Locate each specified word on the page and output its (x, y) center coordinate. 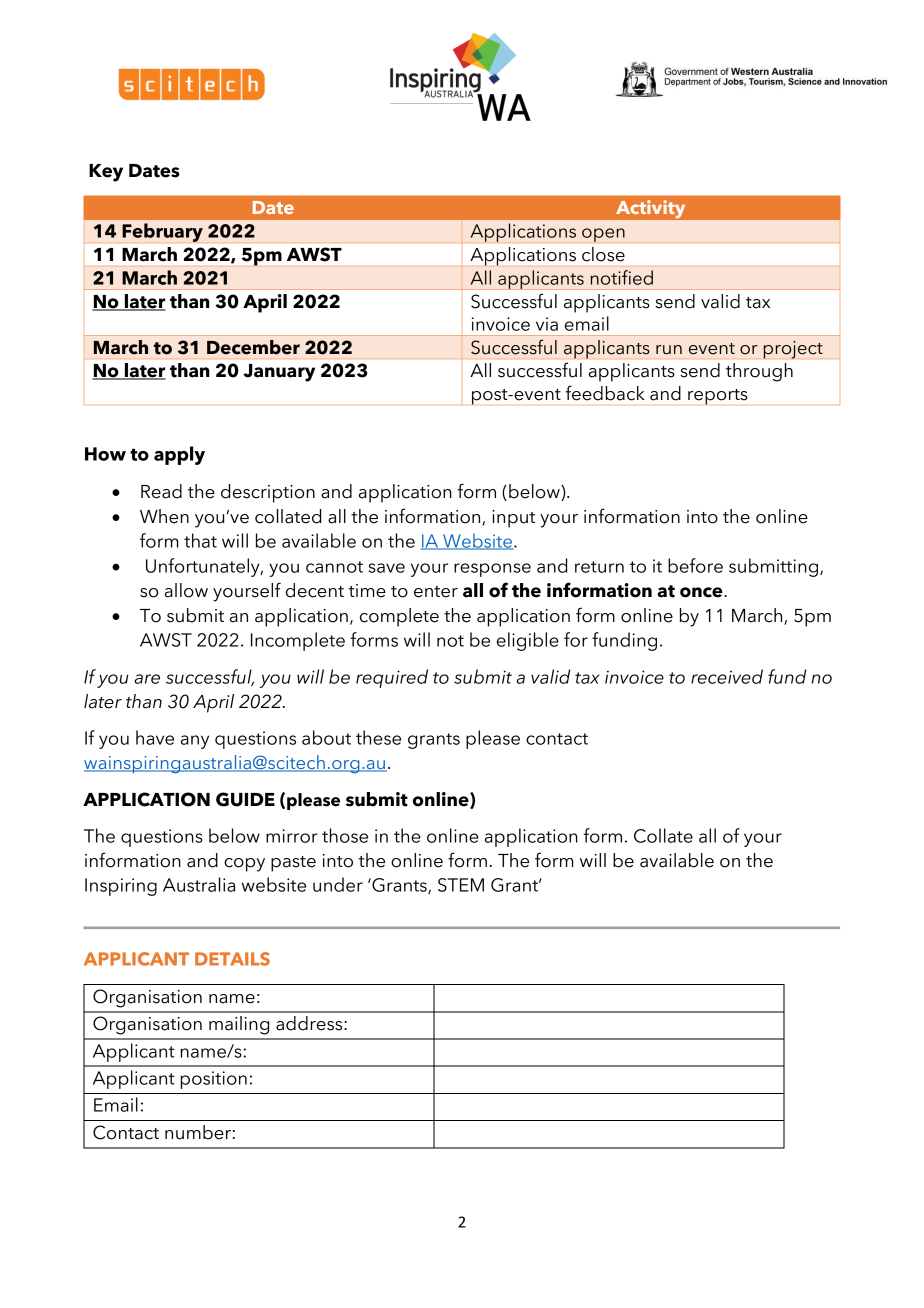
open (603, 235)
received (727, 676)
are (147, 679)
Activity (651, 209)
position (214, 1080)
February (162, 232)
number (198, 1132)
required (392, 678)
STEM (461, 885)
